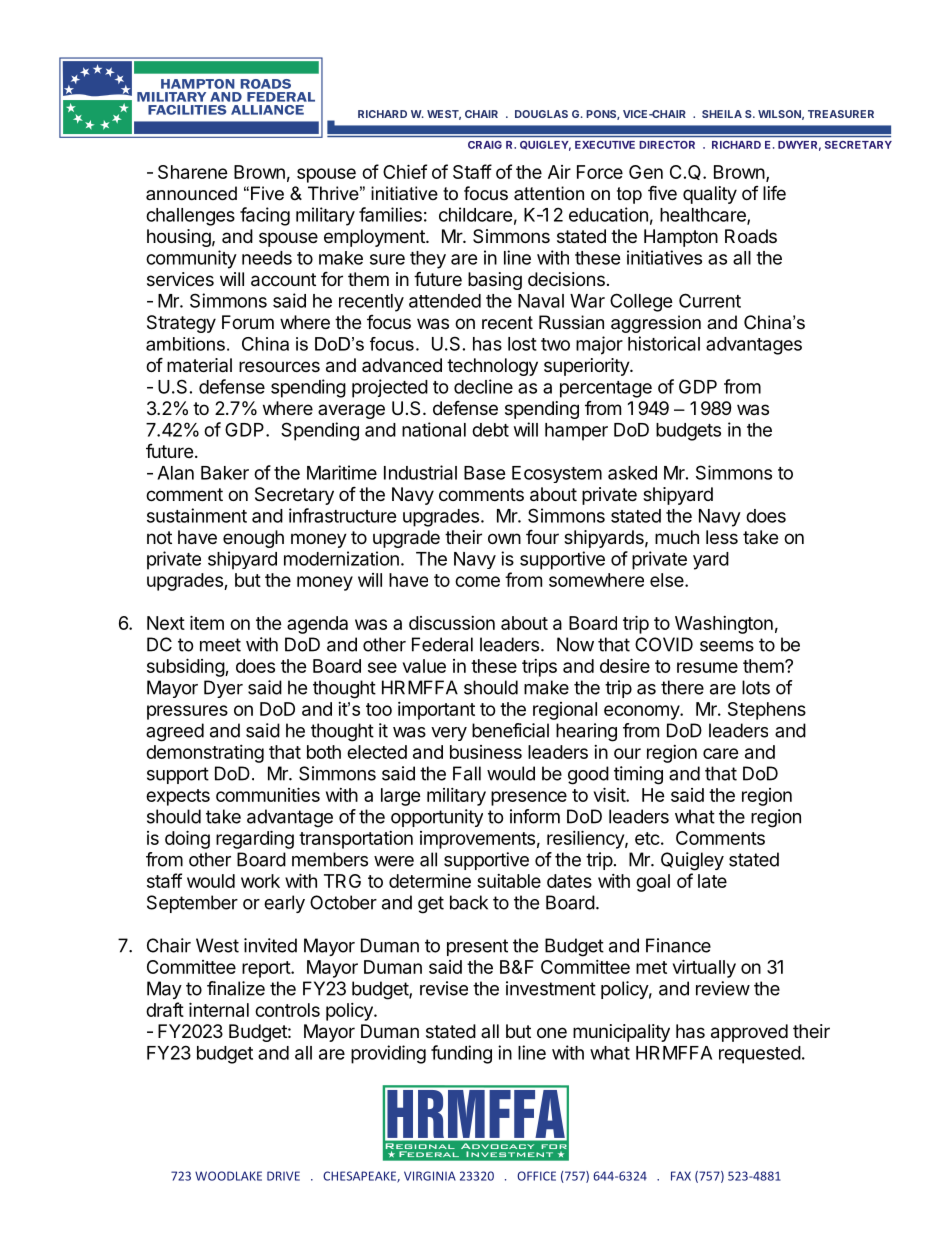 This screenshot has height=1233, width=952. What do you see at coordinates (485, 145) in the screenshot?
I see `CRAIG` at bounding box center [485, 145].
